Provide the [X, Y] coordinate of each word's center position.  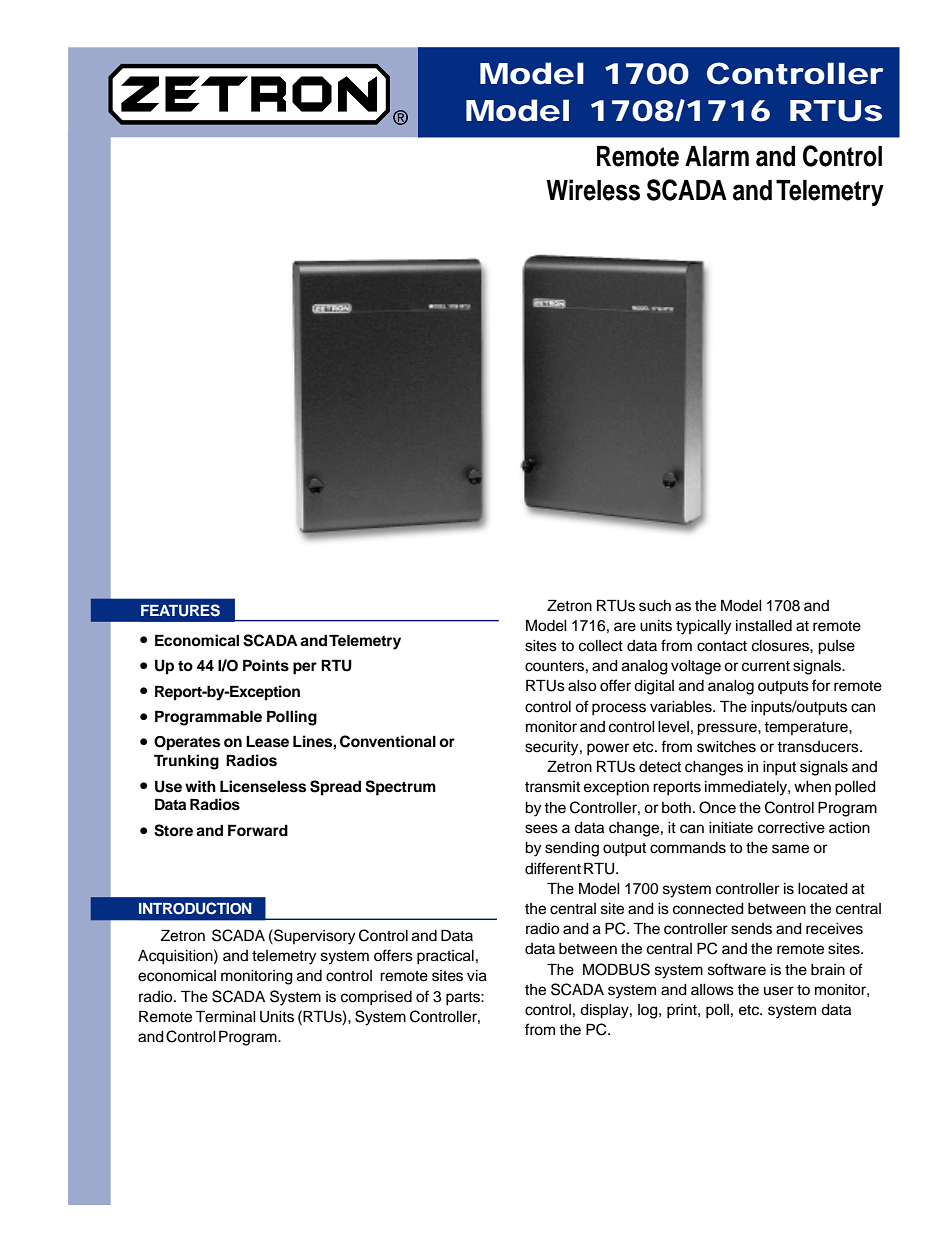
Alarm [717, 156]
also [582, 686]
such [655, 606]
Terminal [225, 1016]
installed [764, 626]
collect [601, 646]
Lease [267, 742]
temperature [807, 728]
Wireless [593, 190]
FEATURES [180, 610]
